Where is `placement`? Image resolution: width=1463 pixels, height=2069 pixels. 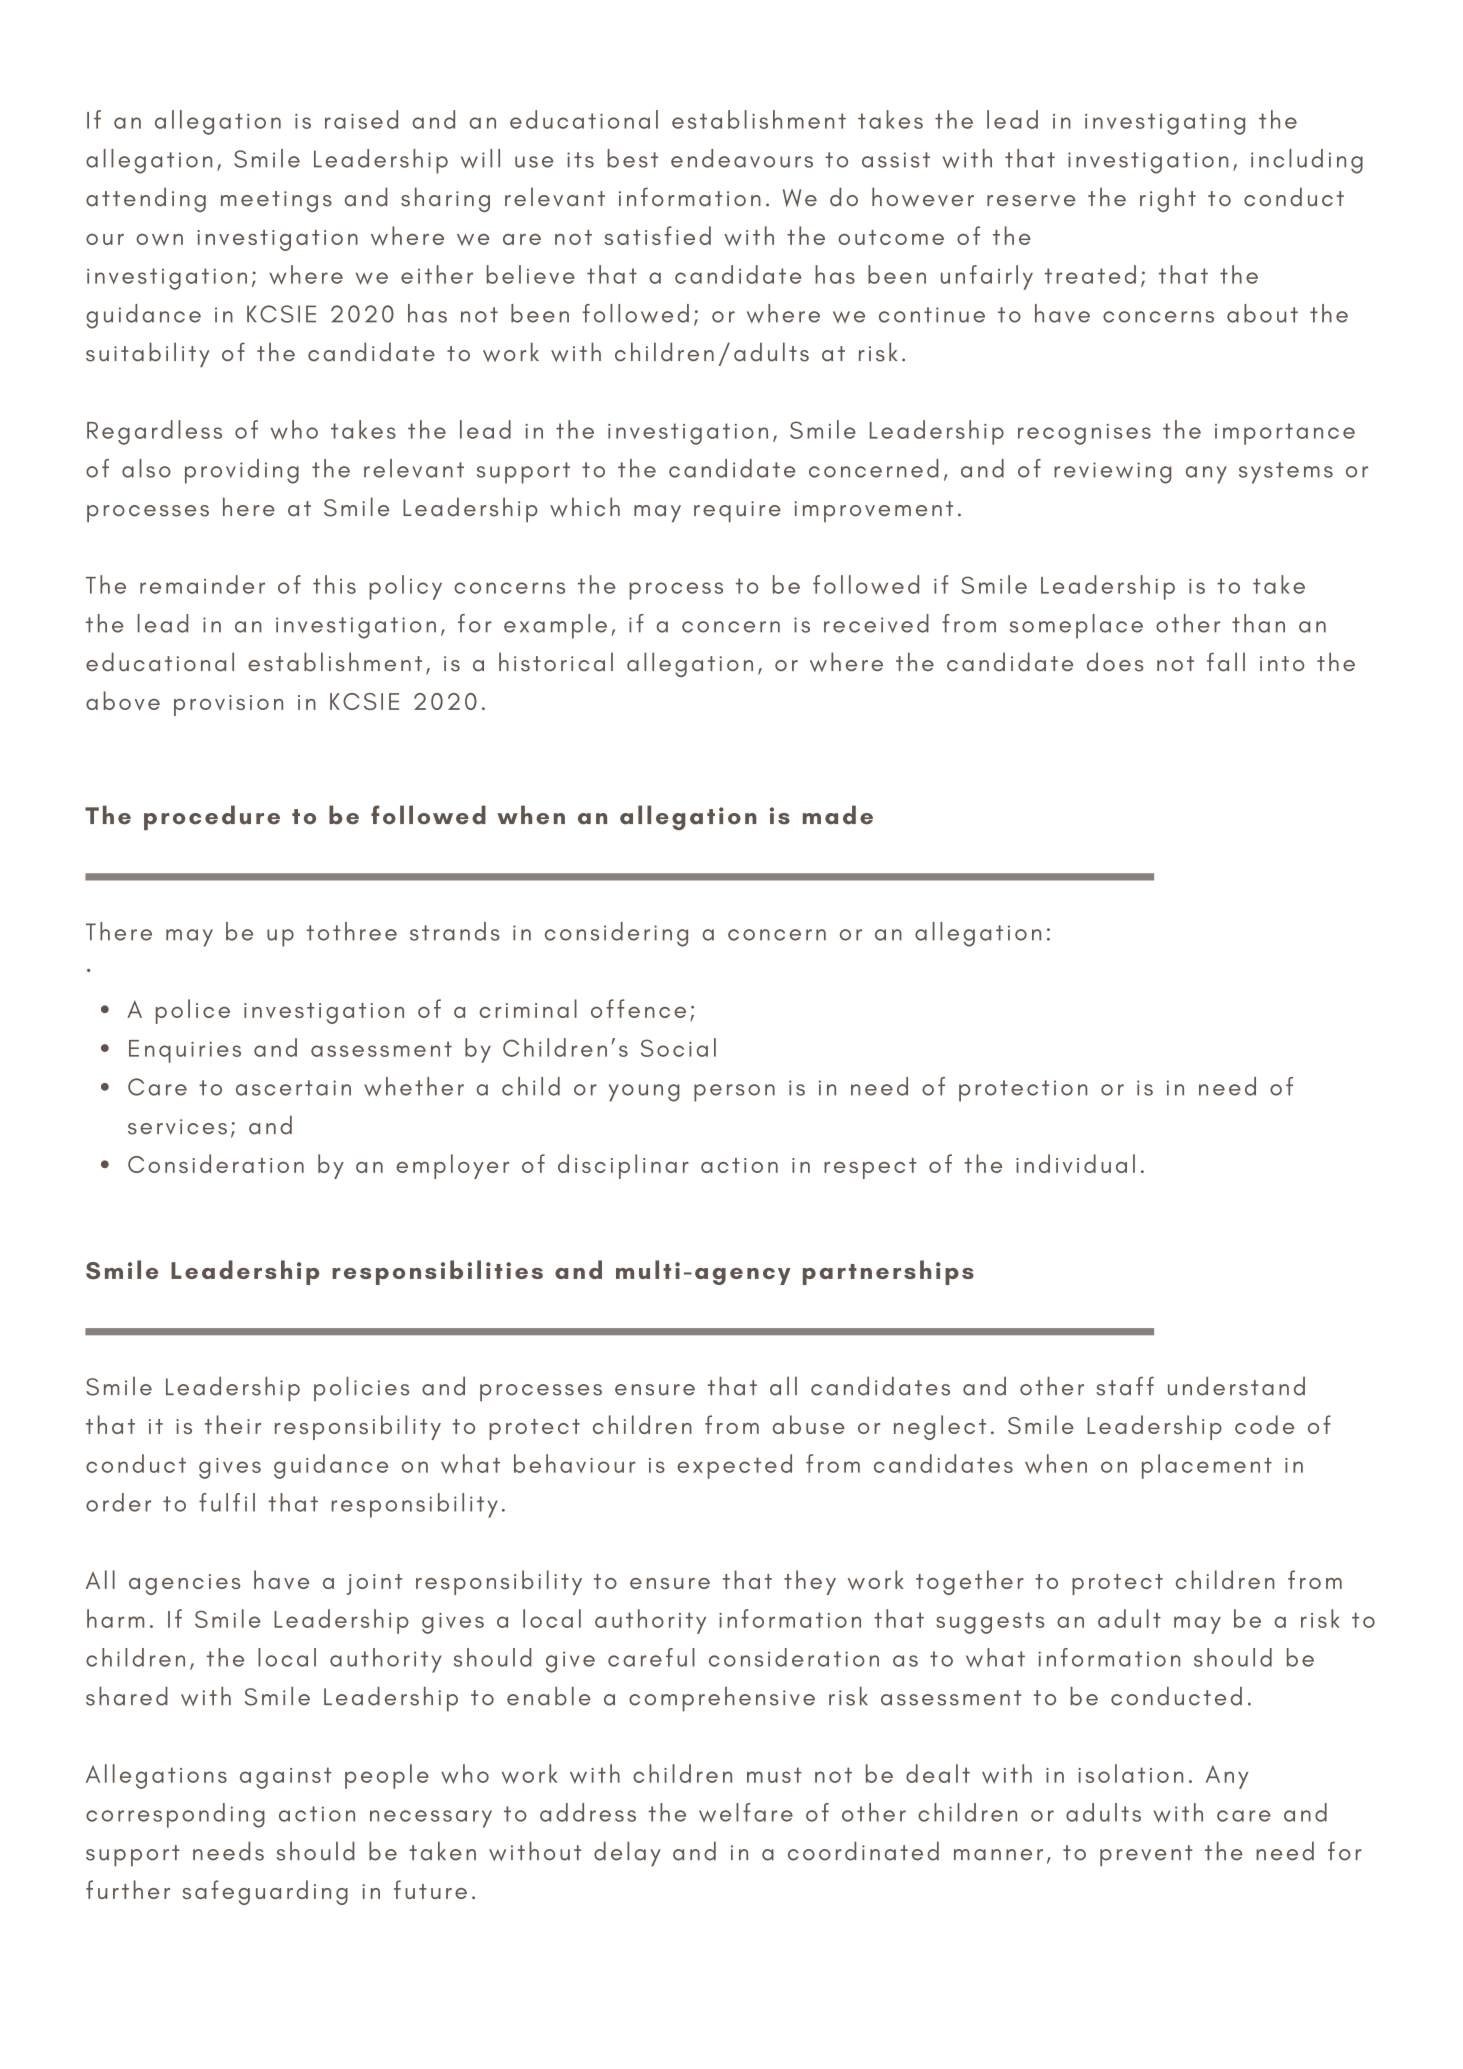
placement is located at coordinates (1207, 1466).
